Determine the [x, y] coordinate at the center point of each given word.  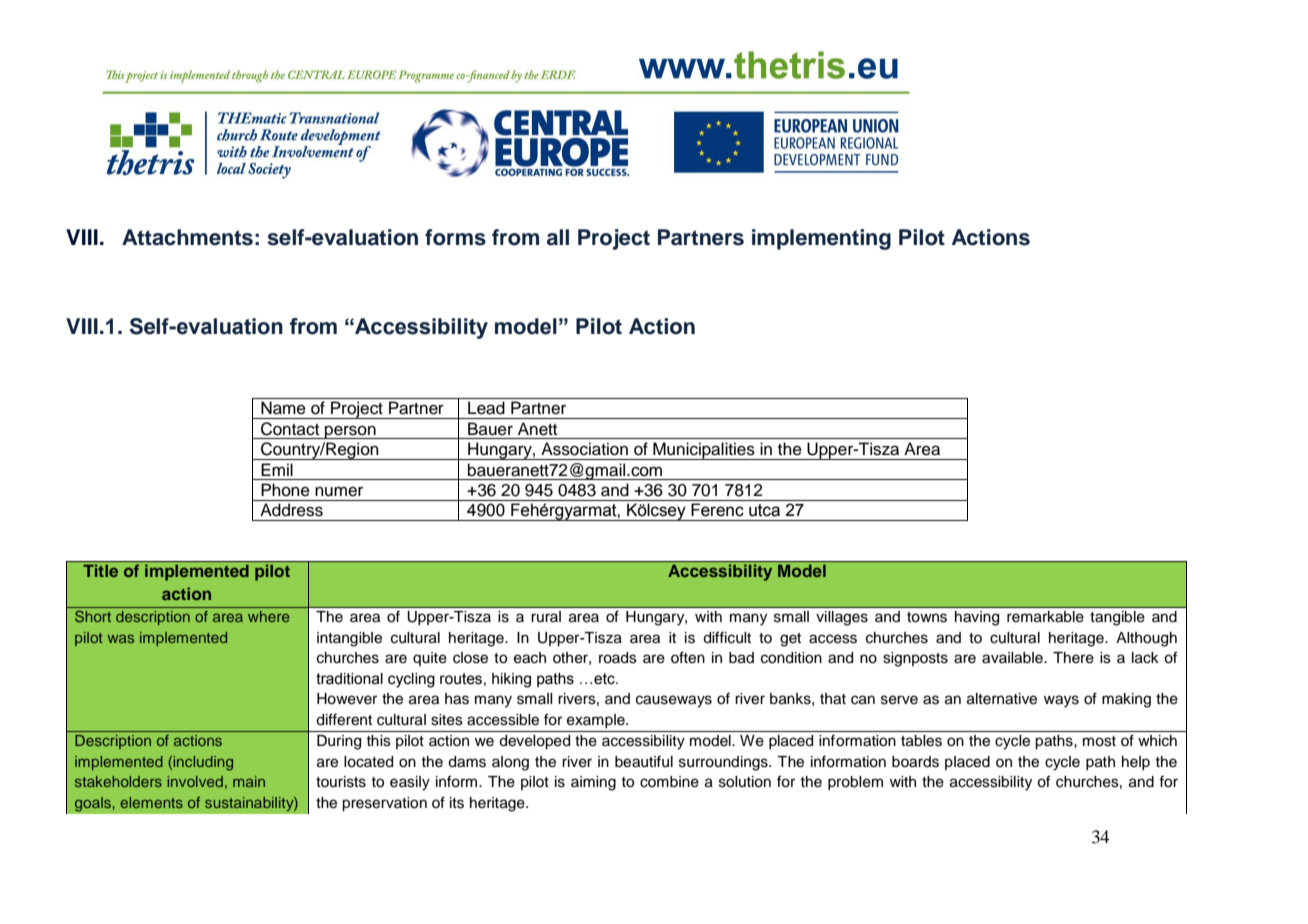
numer [339, 491]
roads [618, 658]
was [120, 639]
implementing [821, 239]
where [268, 616]
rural [546, 616]
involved [195, 781]
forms [455, 237]
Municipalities [704, 451]
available [1013, 658]
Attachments [187, 237]
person [350, 432]
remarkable [1045, 617]
